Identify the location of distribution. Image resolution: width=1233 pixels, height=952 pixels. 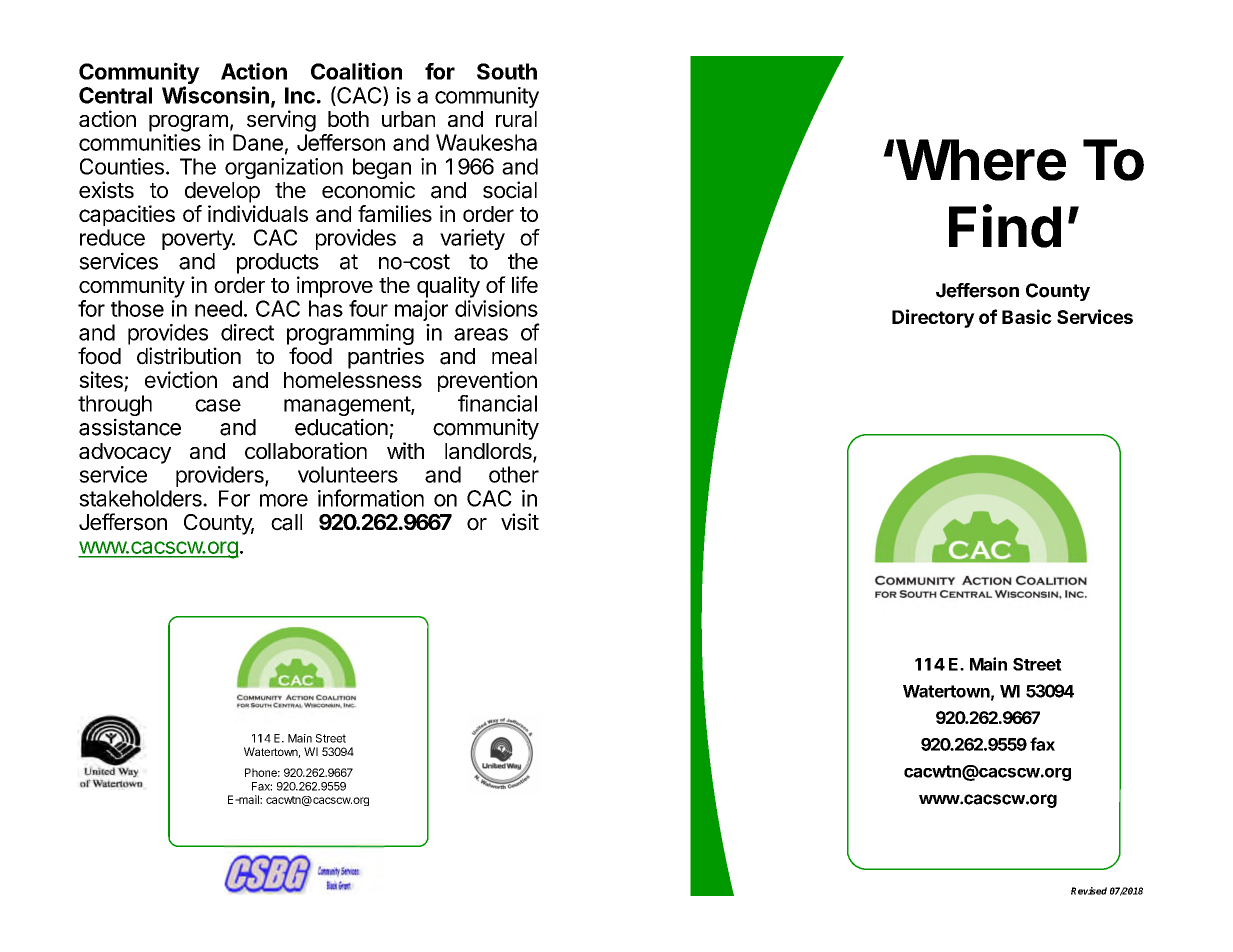
(189, 356).
